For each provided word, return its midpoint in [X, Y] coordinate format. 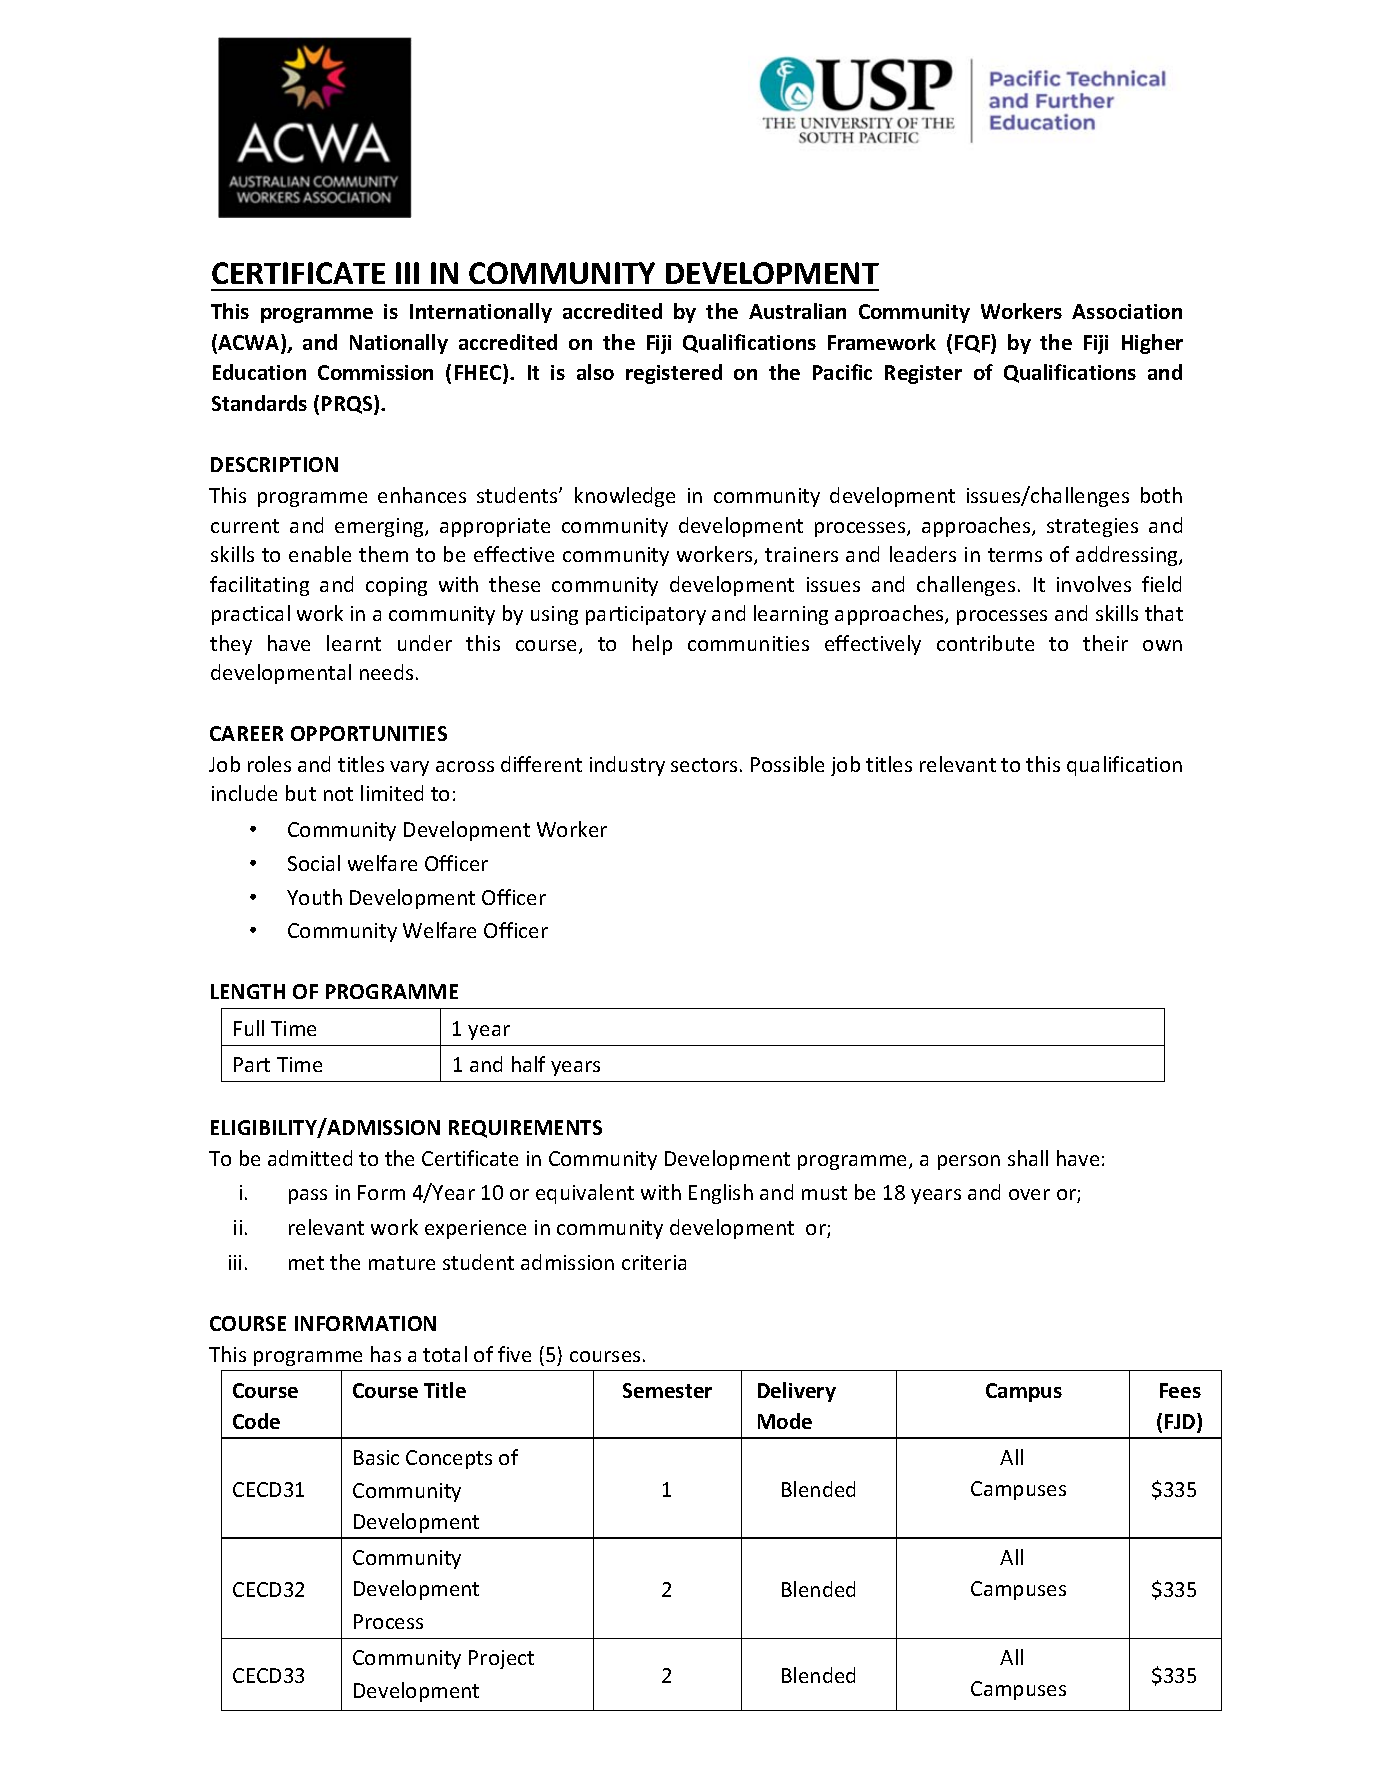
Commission [375, 372]
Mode [785, 1421]
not [338, 794]
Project [501, 1659]
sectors [704, 765]
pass [308, 1196]
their [1105, 643]
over [1029, 1194]
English [721, 1194]
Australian [797, 311]
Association [1127, 311]
